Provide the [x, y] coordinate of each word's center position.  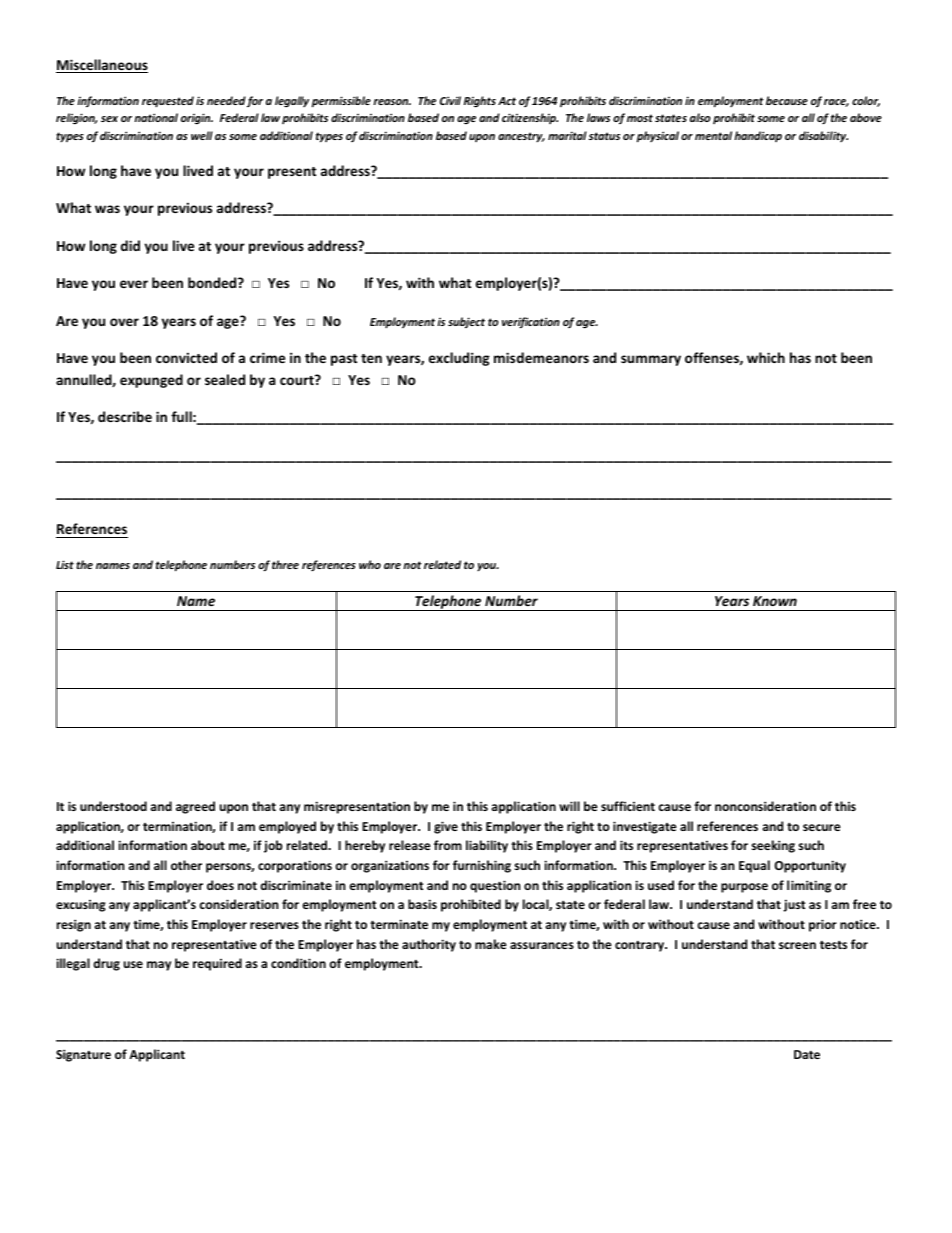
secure [822, 827]
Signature [83, 1055]
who [370, 564]
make [491, 944]
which [766, 357]
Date [807, 1054]
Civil [450, 100]
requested [168, 102]
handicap [758, 136]
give [446, 827]
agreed [195, 807]
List [65, 564]
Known [775, 601]
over [124, 322]
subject [466, 323]
